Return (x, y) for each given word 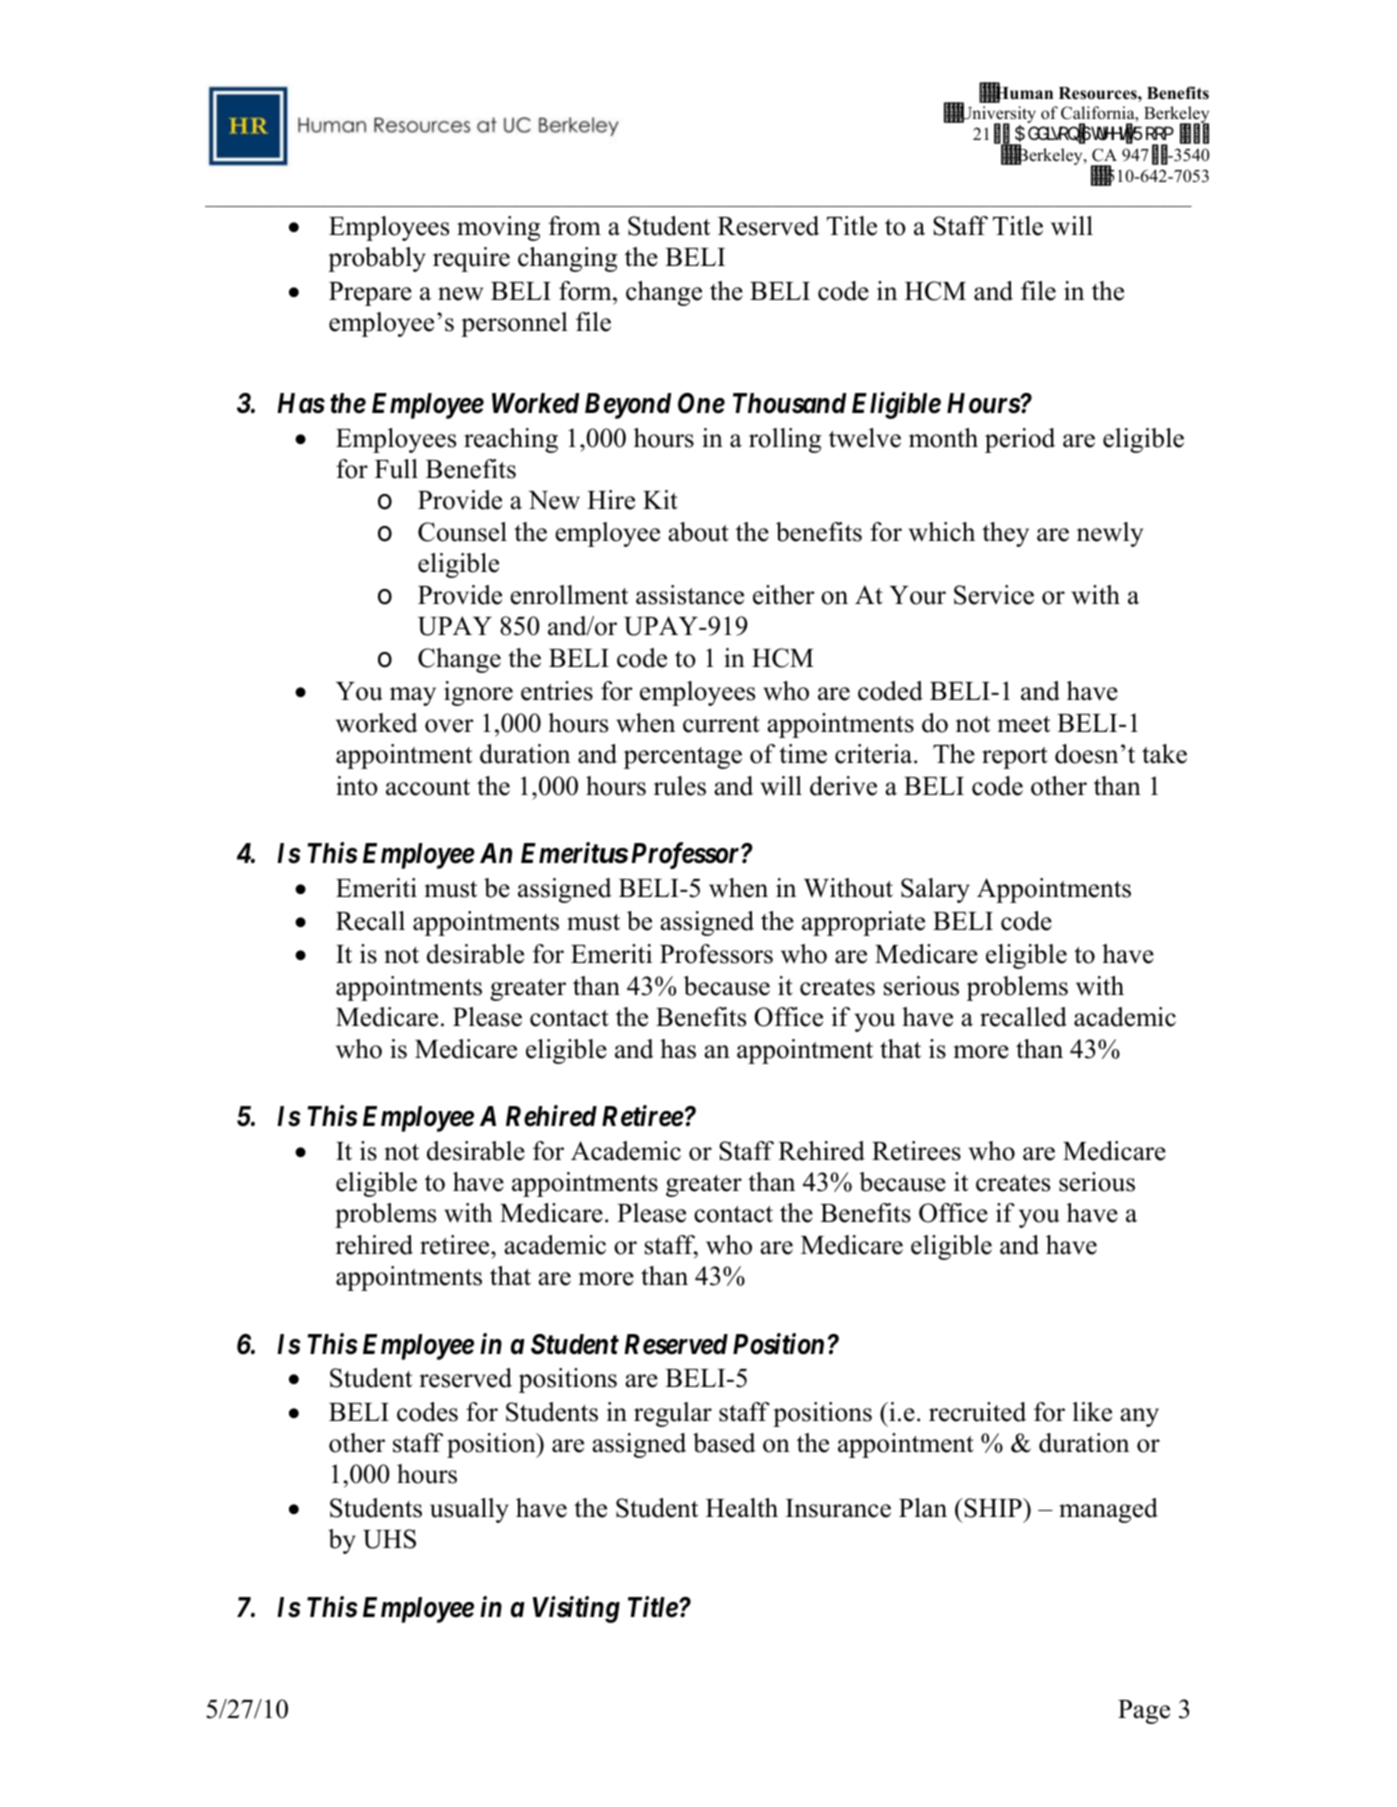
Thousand (789, 403)
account (428, 787)
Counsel (462, 532)
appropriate (863, 923)
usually (469, 1510)
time (803, 754)
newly (1110, 534)
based (724, 1443)
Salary (935, 890)
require (471, 259)
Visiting (576, 1609)
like (1092, 1412)
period (1020, 440)
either (783, 595)
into (357, 786)
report (1015, 758)
